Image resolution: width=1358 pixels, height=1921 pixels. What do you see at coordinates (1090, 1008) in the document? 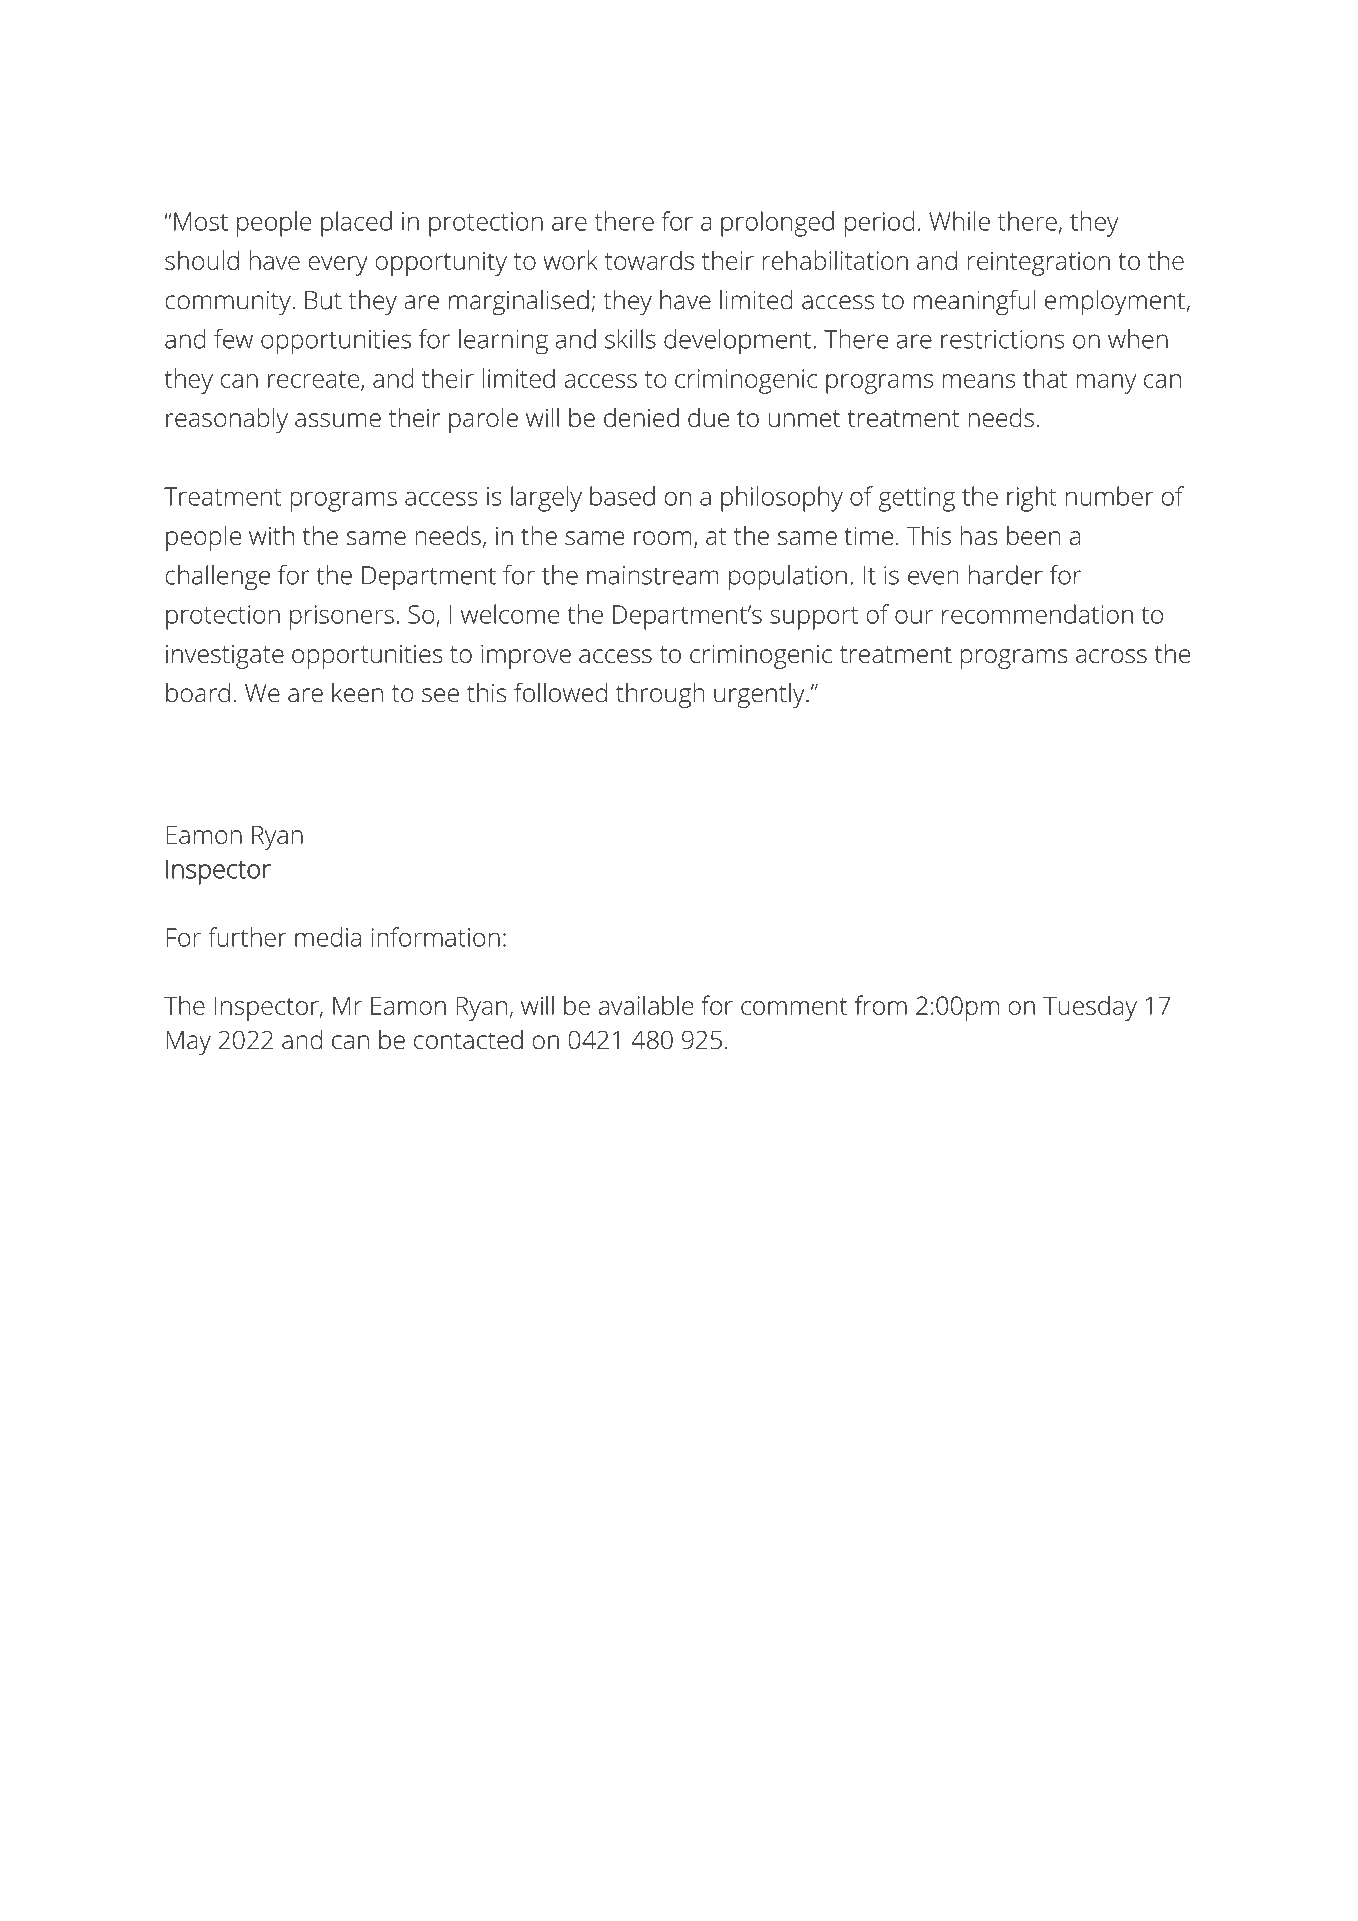
I see `Tuesday` at bounding box center [1090, 1008].
